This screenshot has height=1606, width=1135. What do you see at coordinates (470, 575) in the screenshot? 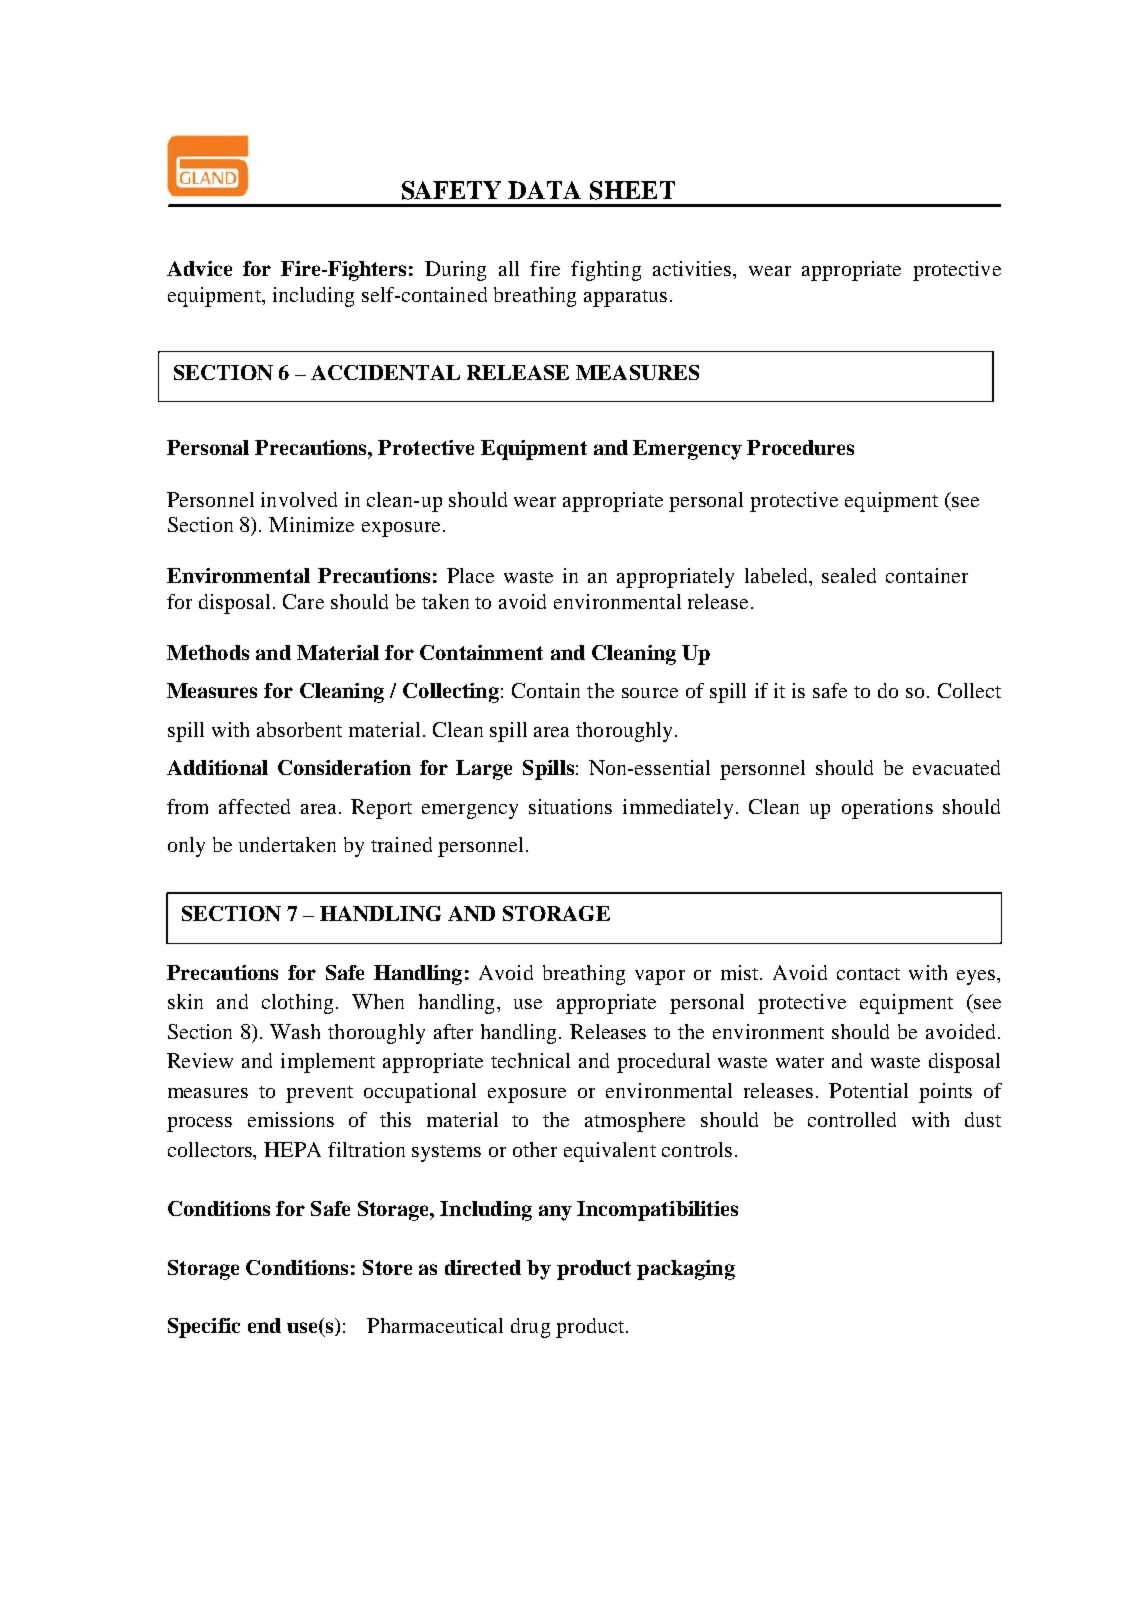
I see `Place` at bounding box center [470, 575].
